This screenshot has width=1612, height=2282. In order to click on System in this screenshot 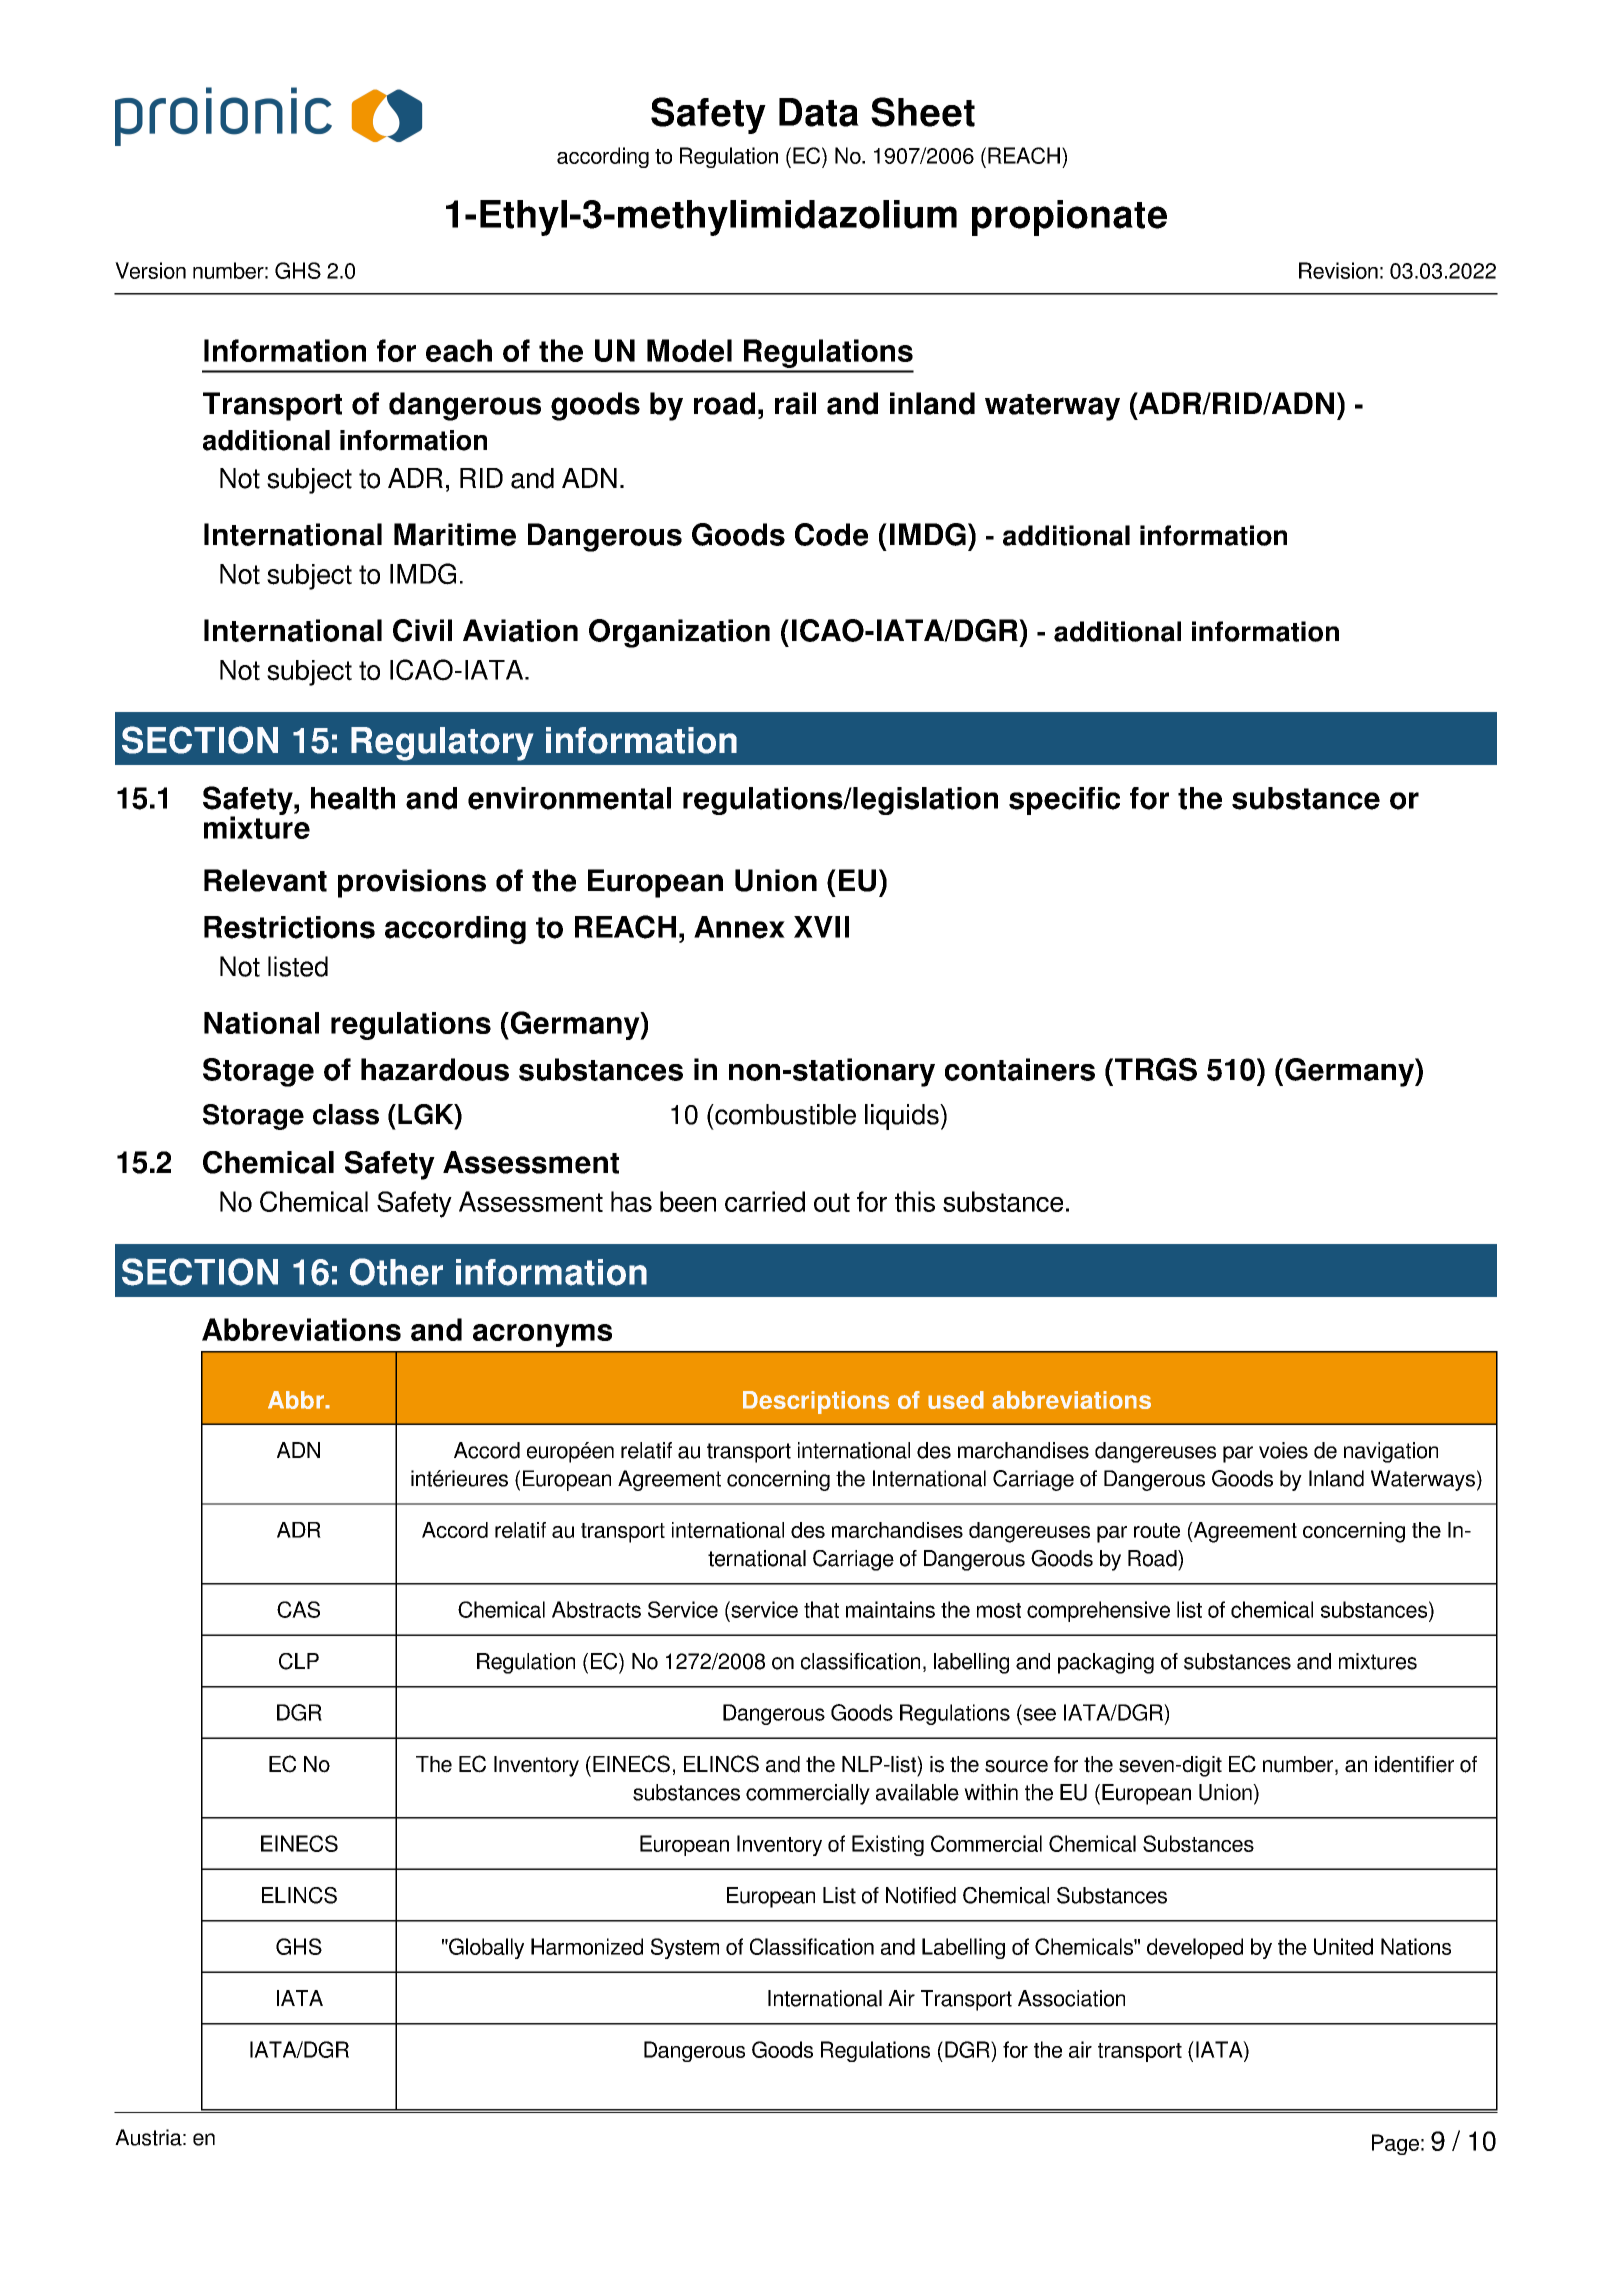, I will do `click(685, 1948)`.
